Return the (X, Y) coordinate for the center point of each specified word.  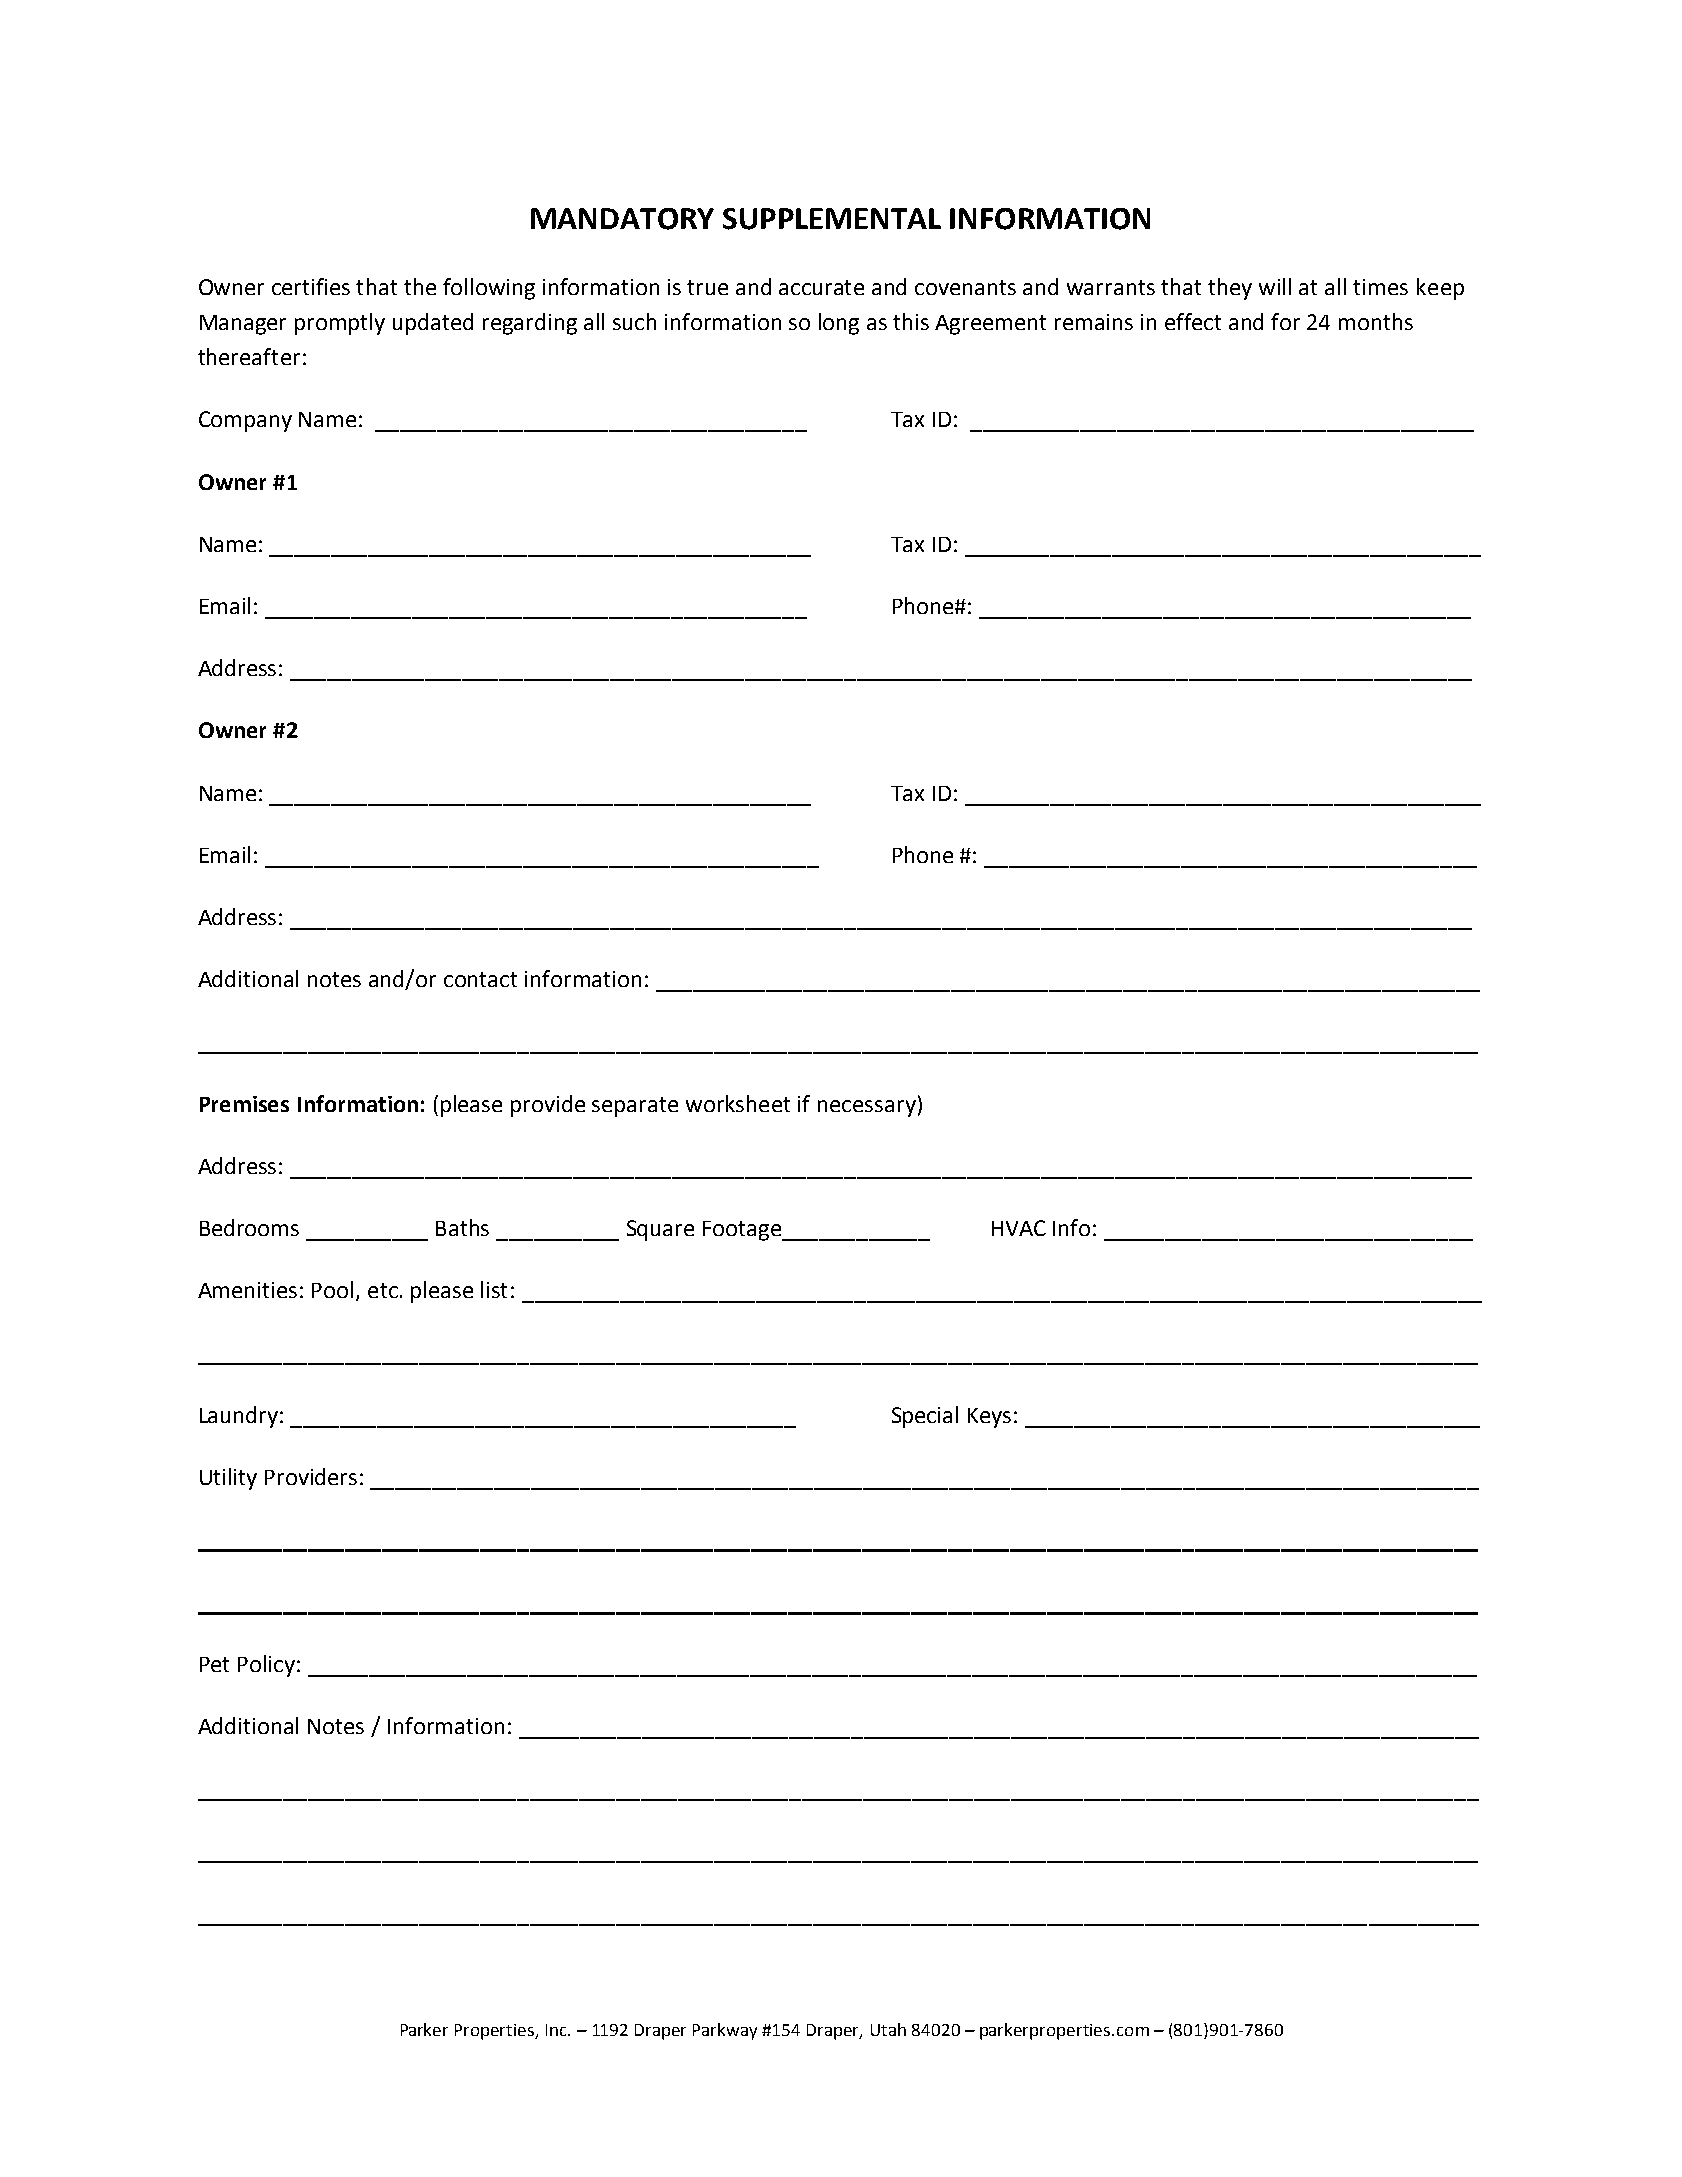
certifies (311, 286)
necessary (867, 1108)
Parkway (725, 2031)
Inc (557, 2030)
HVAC (1019, 1228)
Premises (244, 1104)
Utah (888, 2029)
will (1275, 286)
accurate (821, 287)
